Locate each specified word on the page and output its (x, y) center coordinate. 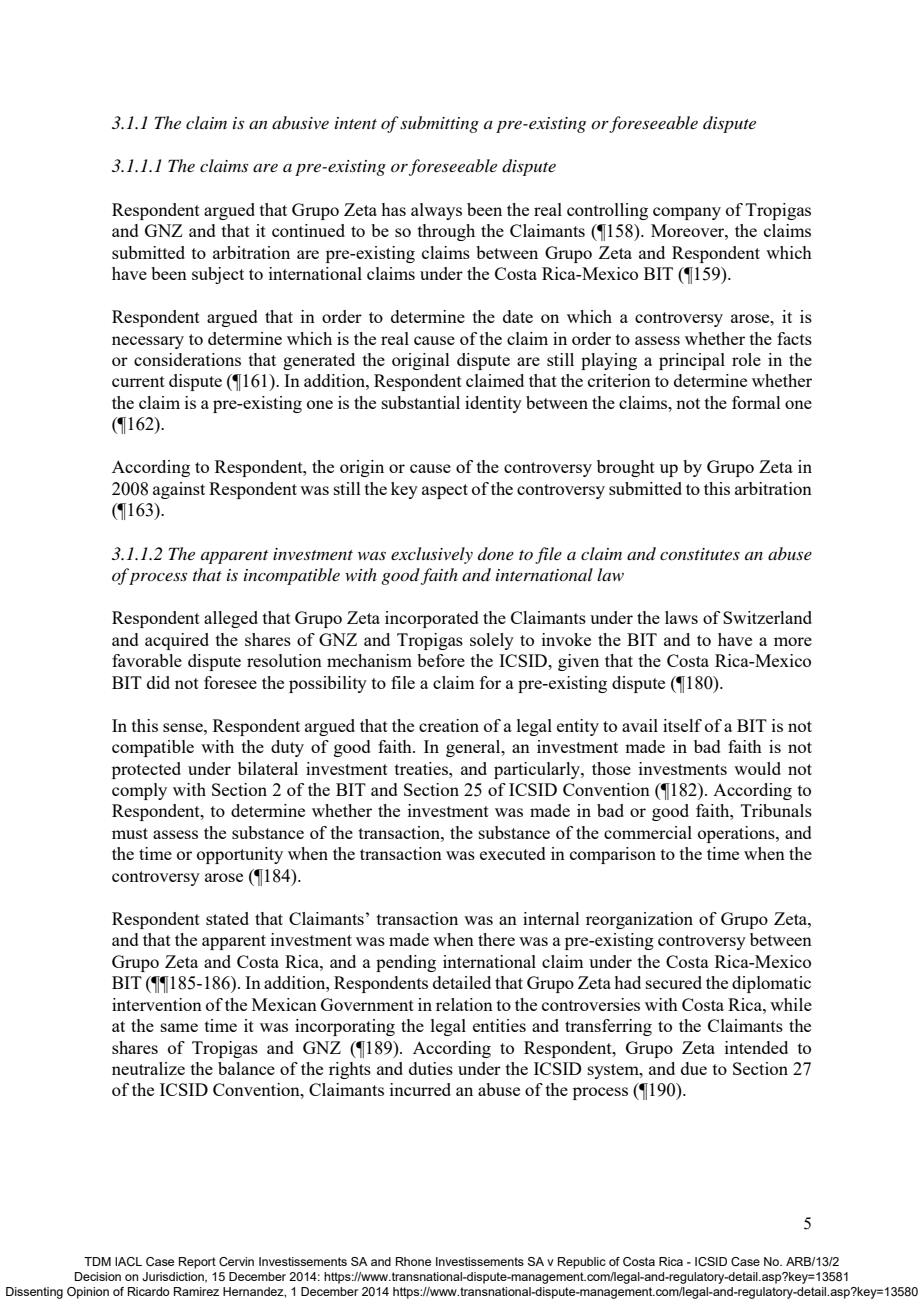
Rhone (413, 1261)
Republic (582, 1263)
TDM (97, 1261)
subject (218, 275)
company (687, 213)
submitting (439, 124)
